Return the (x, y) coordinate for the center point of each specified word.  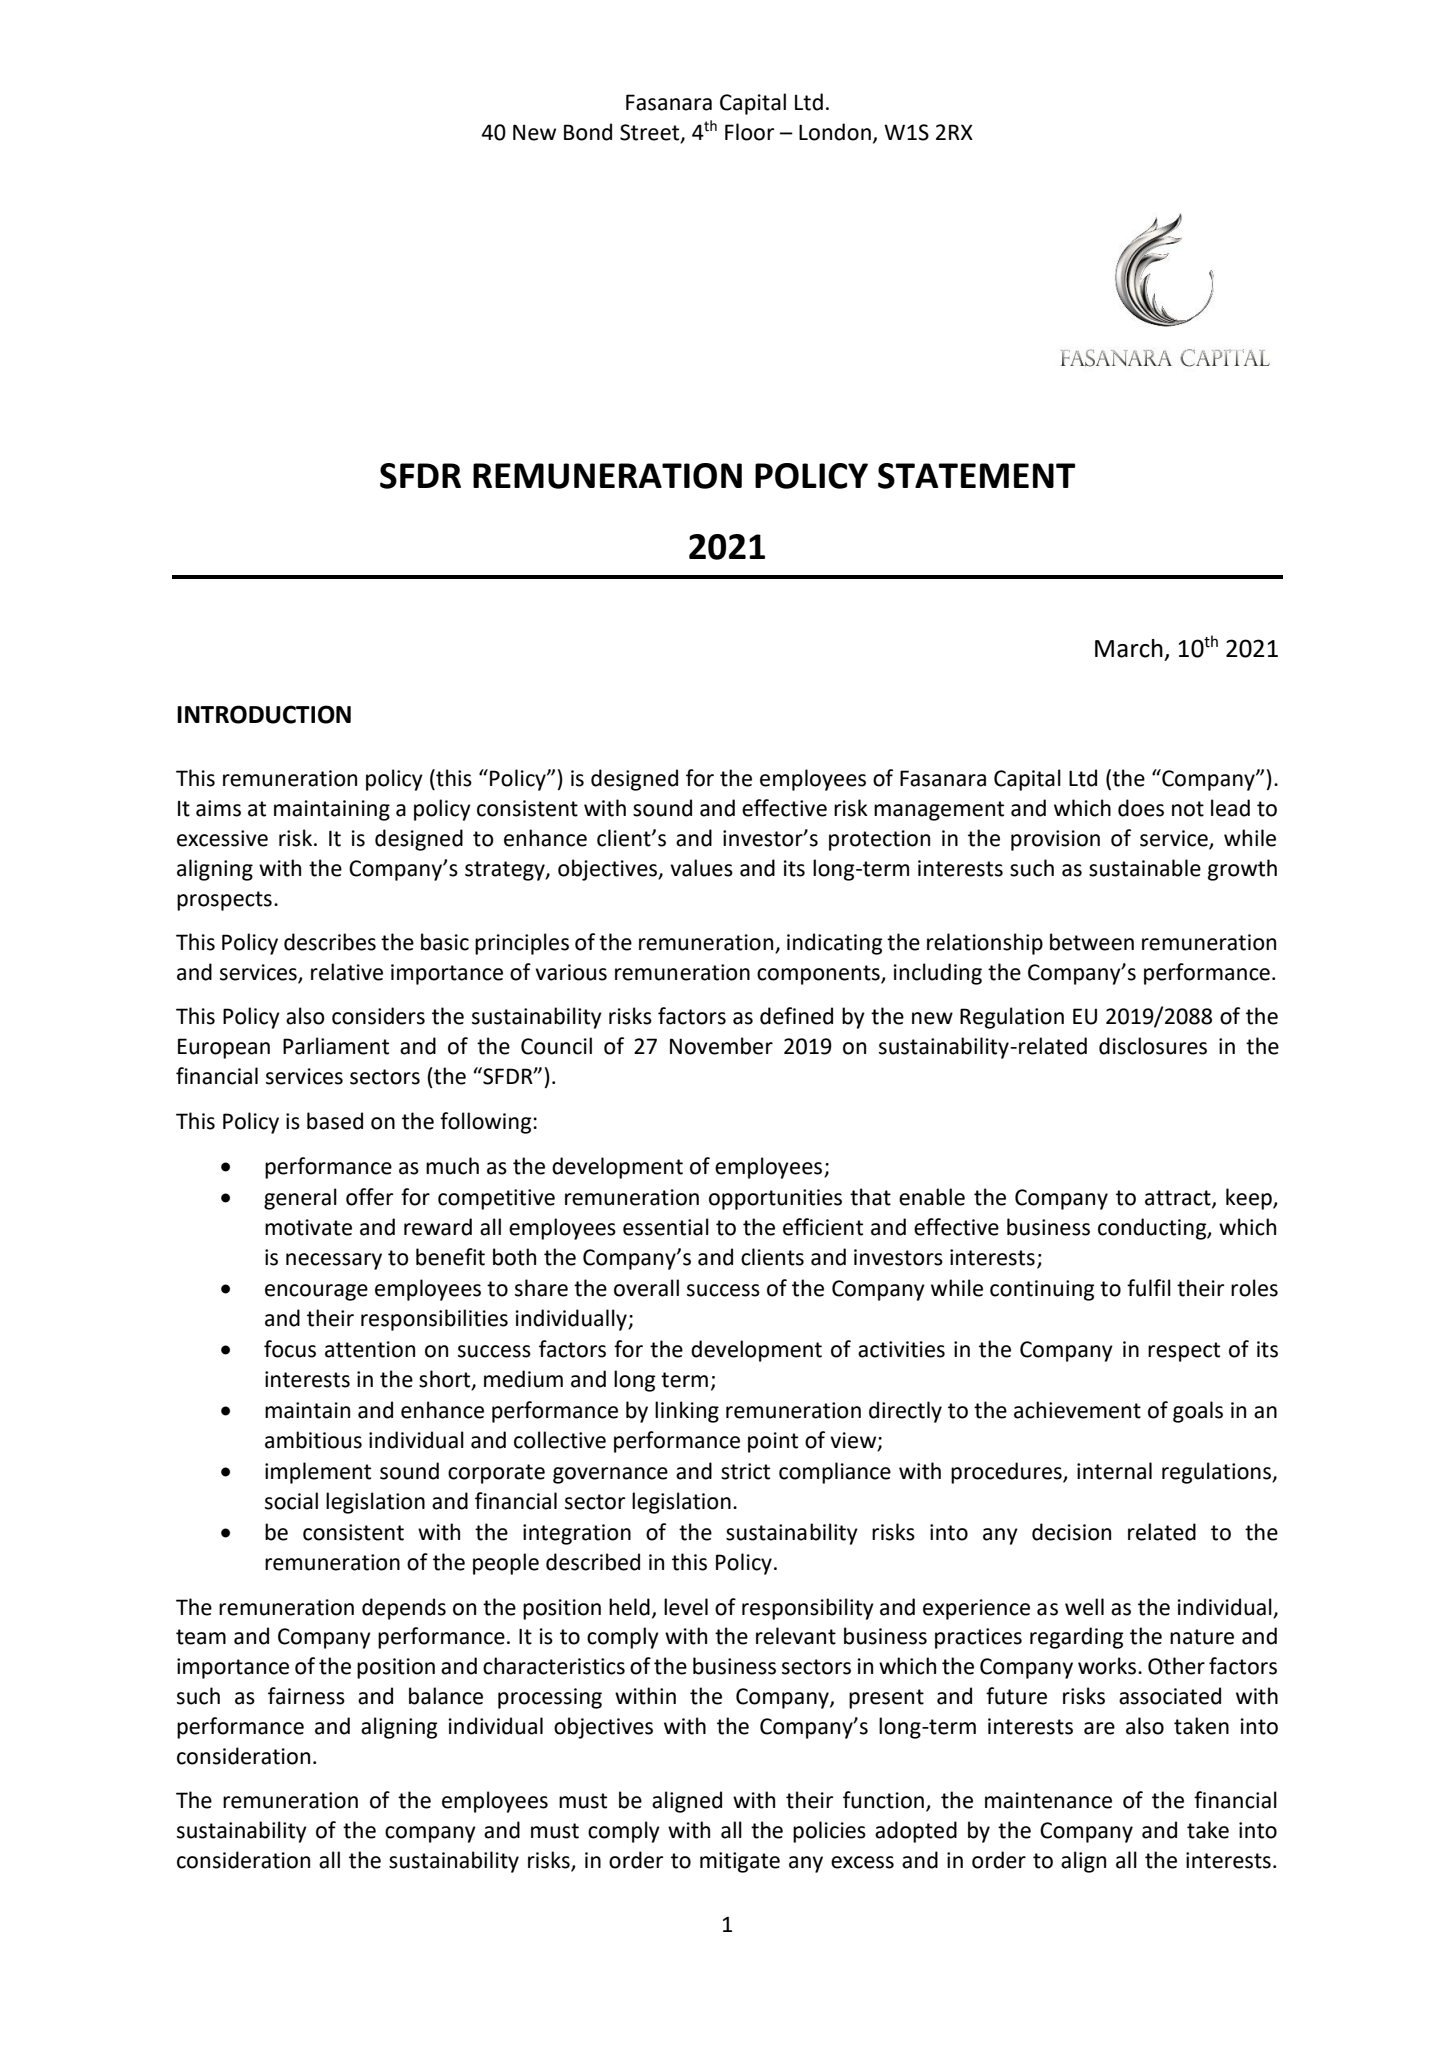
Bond (588, 132)
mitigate (740, 1862)
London (835, 132)
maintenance (1048, 1800)
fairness (306, 1696)
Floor (749, 132)
